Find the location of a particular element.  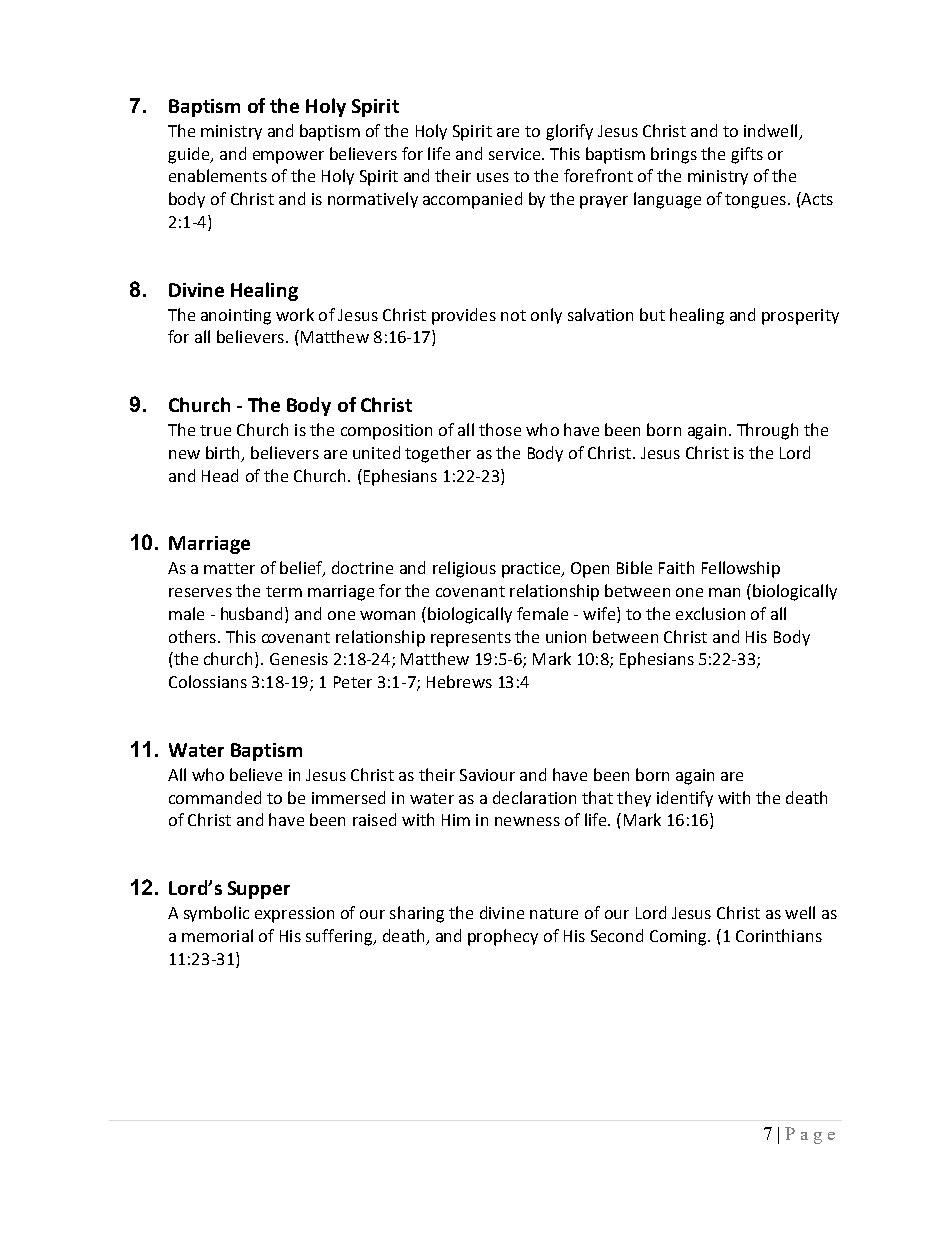

gifts is located at coordinates (747, 155).
